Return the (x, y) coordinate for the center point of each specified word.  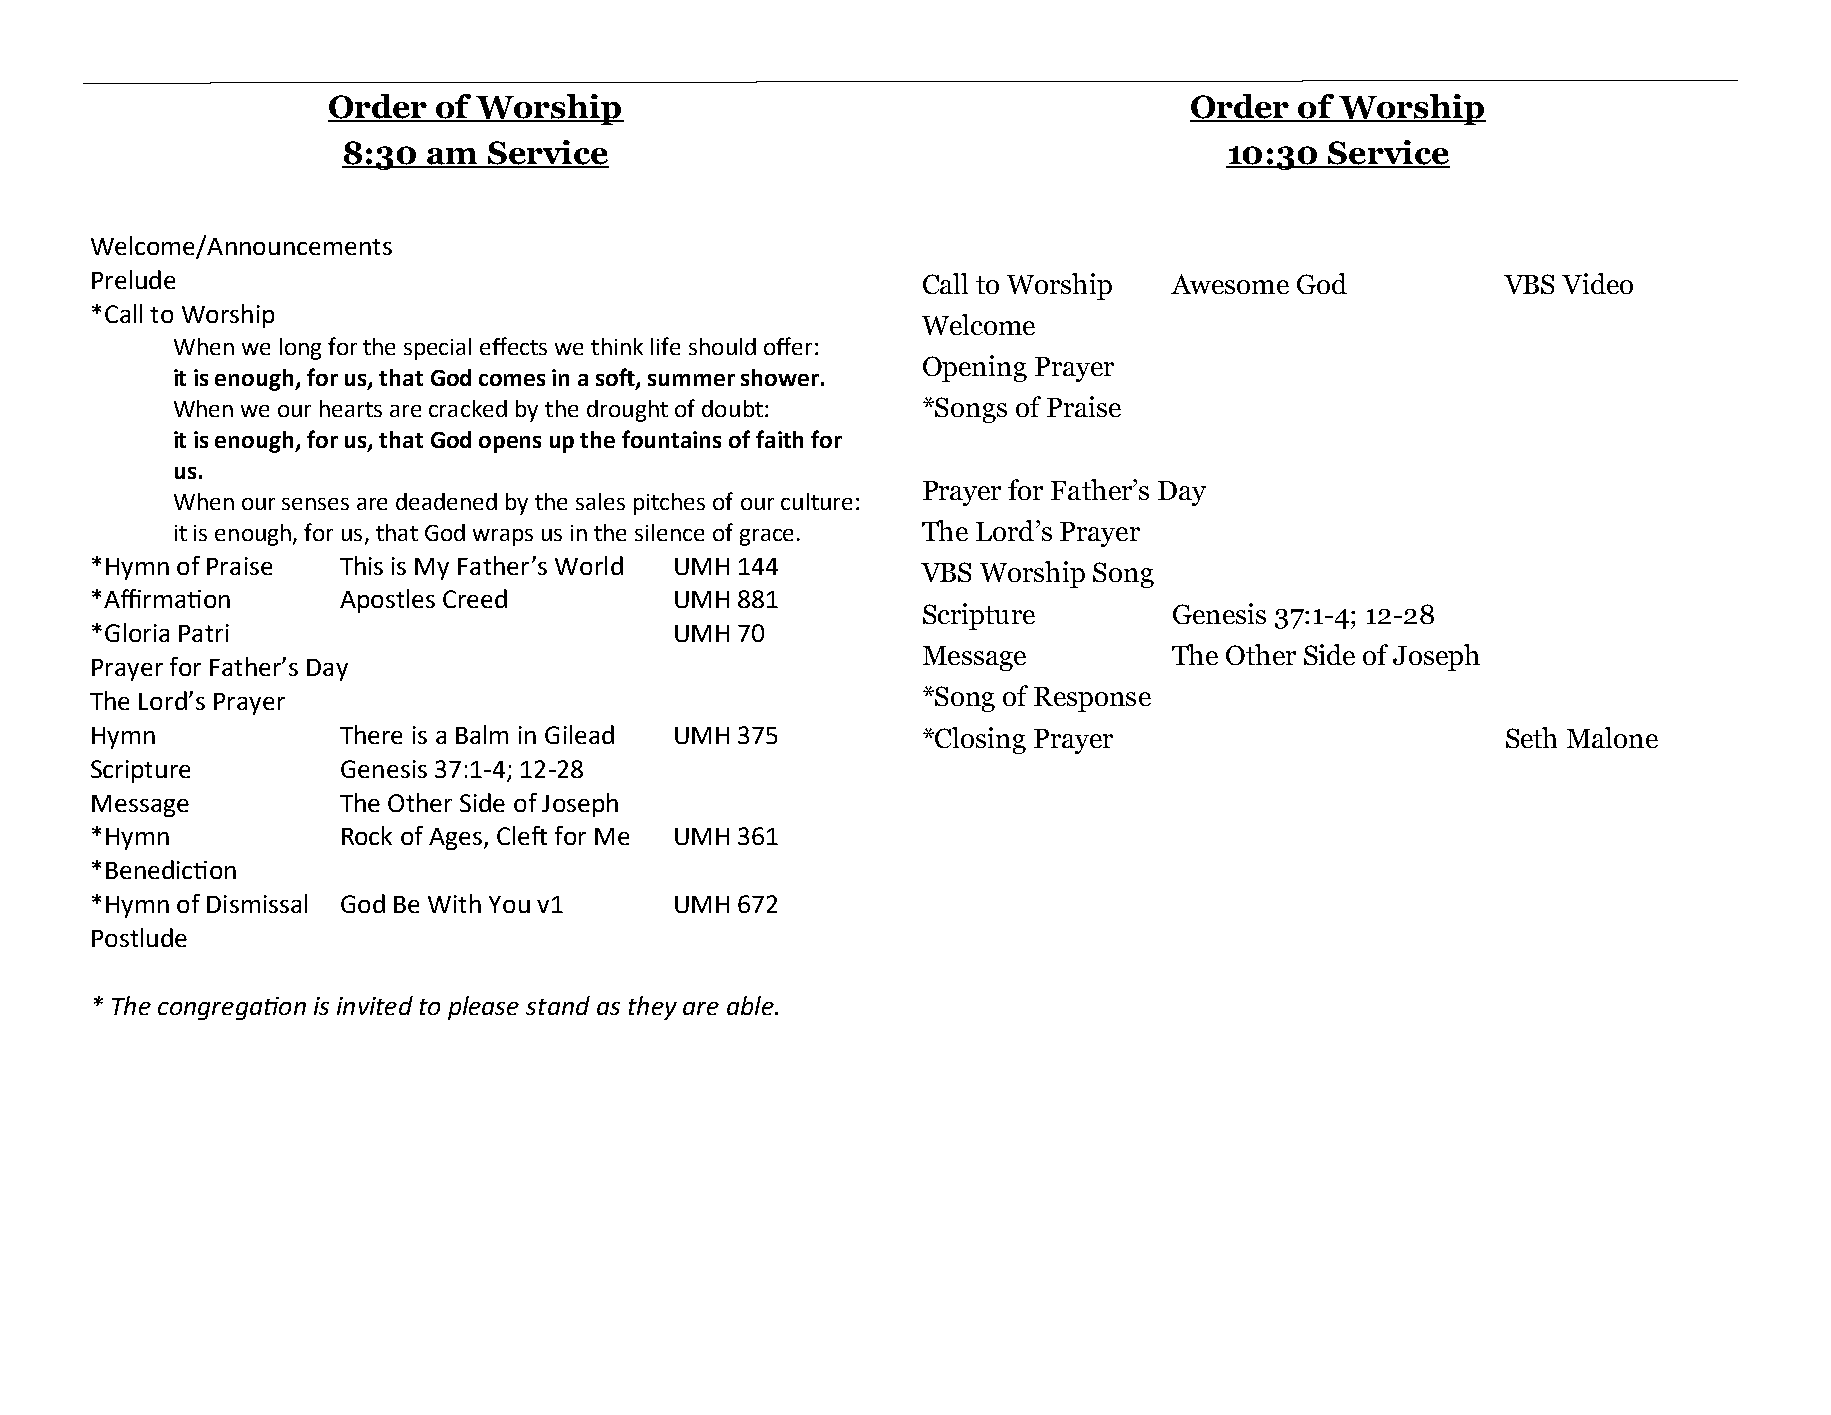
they (653, 1008)
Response (1092, 699)
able (751, 1005)
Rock (367, 835)
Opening (975, 368)
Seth (1531, 737)
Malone (1612, 737)
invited (375, 1005)
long (300, 349)
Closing (980, 740)
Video (1597, 283)
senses (315, 504)
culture (816, 501)
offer (788, 346)
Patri (204, 633)
